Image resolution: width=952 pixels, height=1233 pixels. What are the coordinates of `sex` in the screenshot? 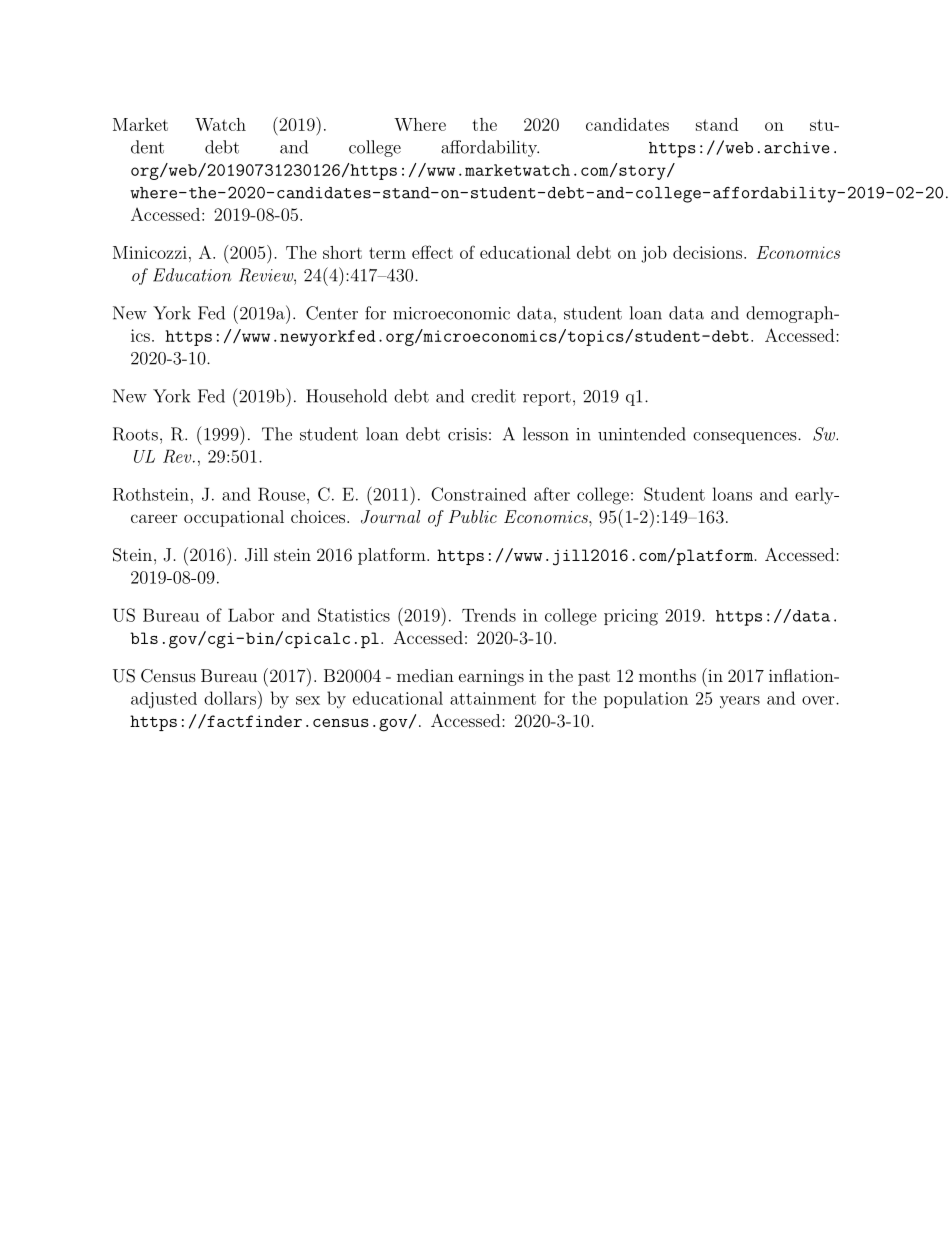 It's located at (308, 700).
